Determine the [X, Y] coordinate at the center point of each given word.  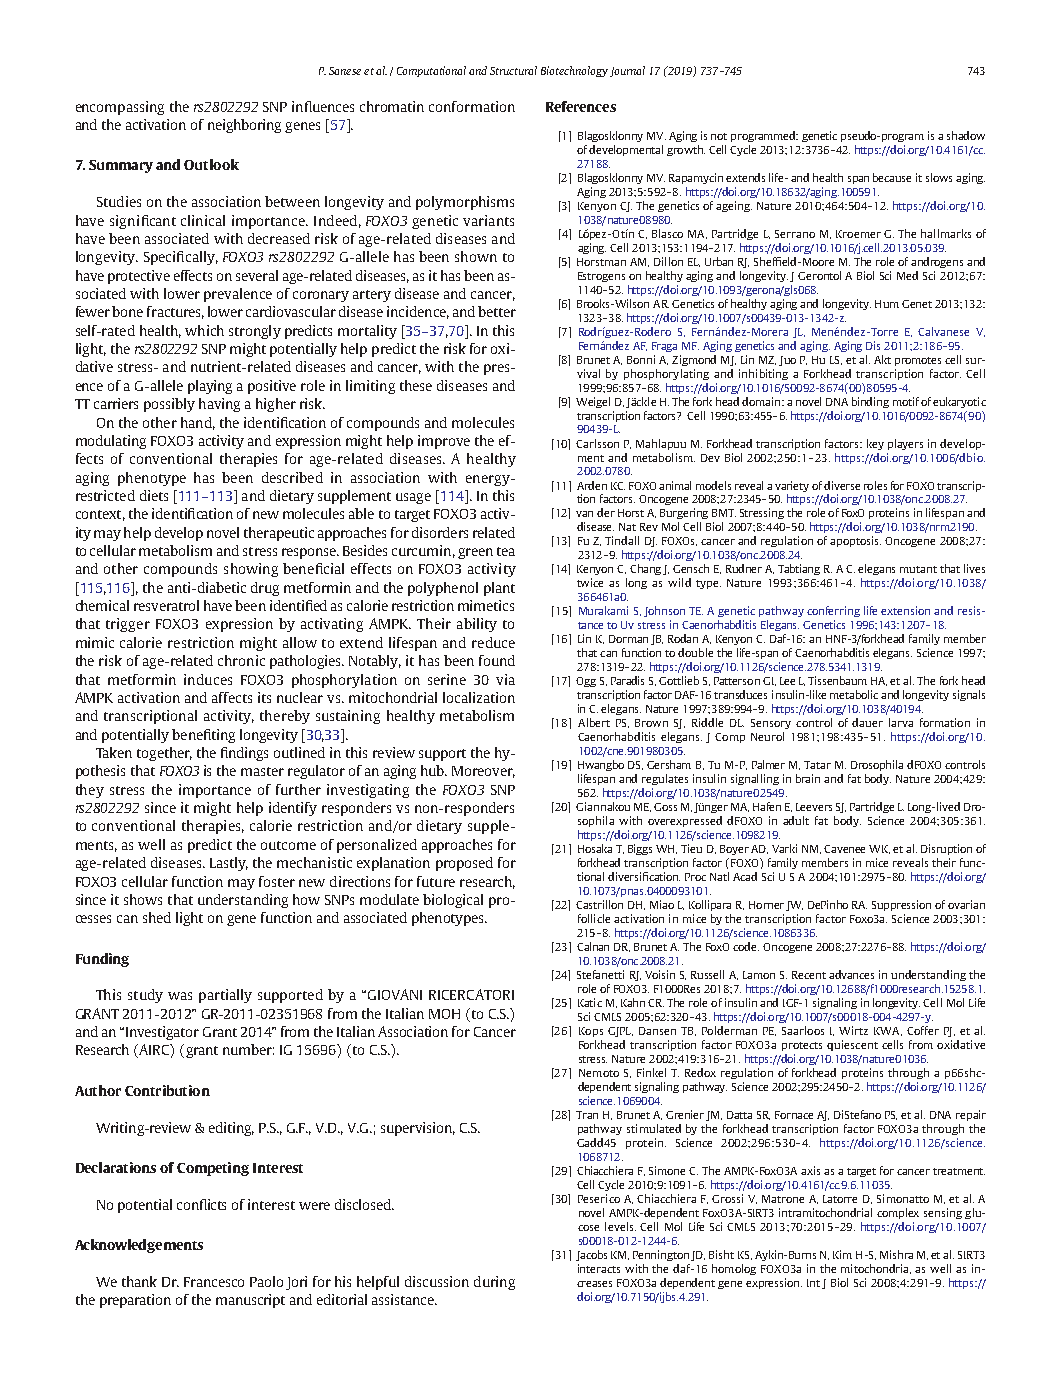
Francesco [214, 1282]
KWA [888, 1031]
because [892, 177]
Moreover [483, 772]
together [164, 754]
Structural [513, 70]
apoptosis [855, 541]
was [180, 996]
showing [251, 570]
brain [808, 778]
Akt [882, 359]
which [204, 330]
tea [506, 551]
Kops [591, 1032]
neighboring [244, 126]
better [497, 311]
